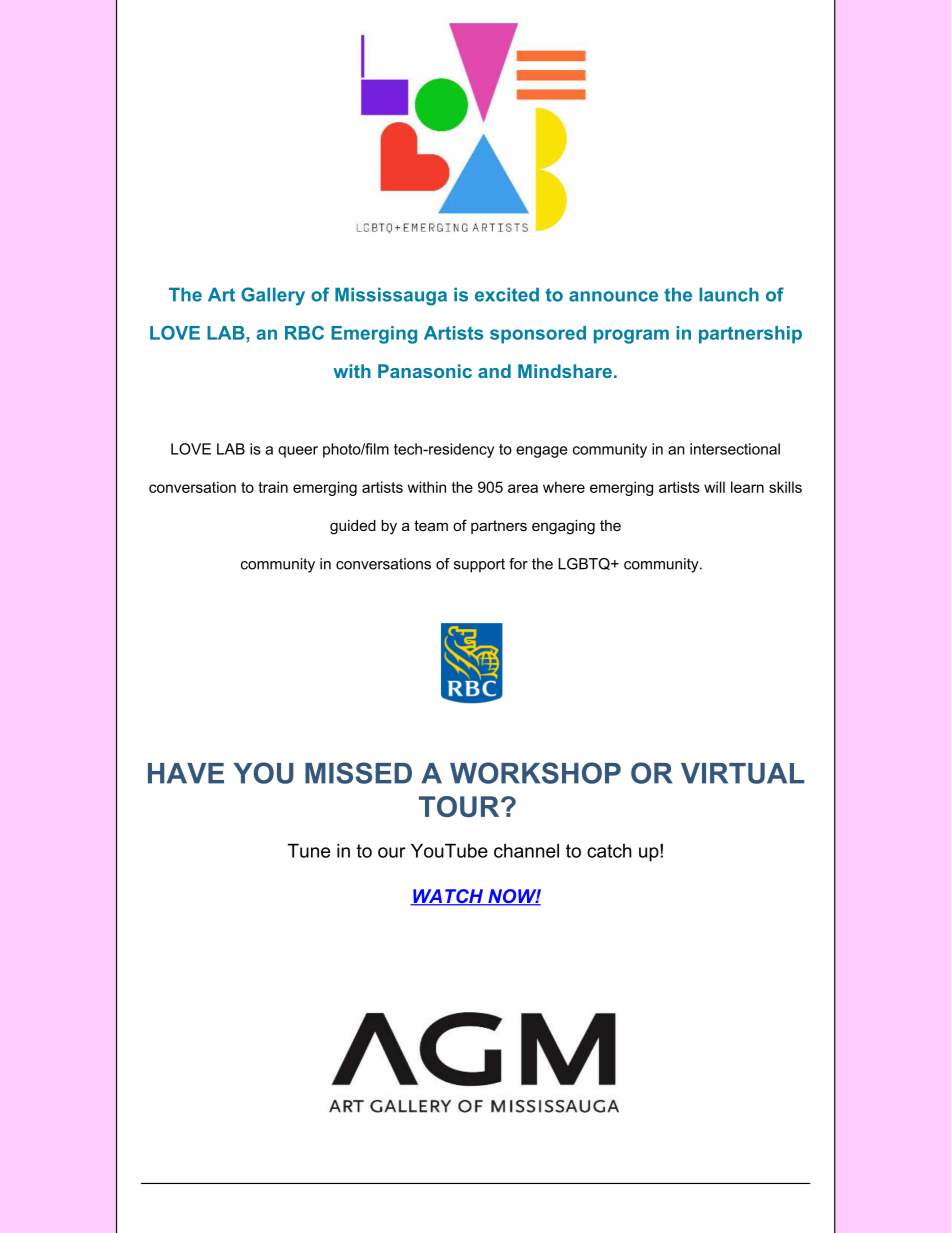 This image has height=1233, width=952. I want to click on launch, so click(729, 294).
